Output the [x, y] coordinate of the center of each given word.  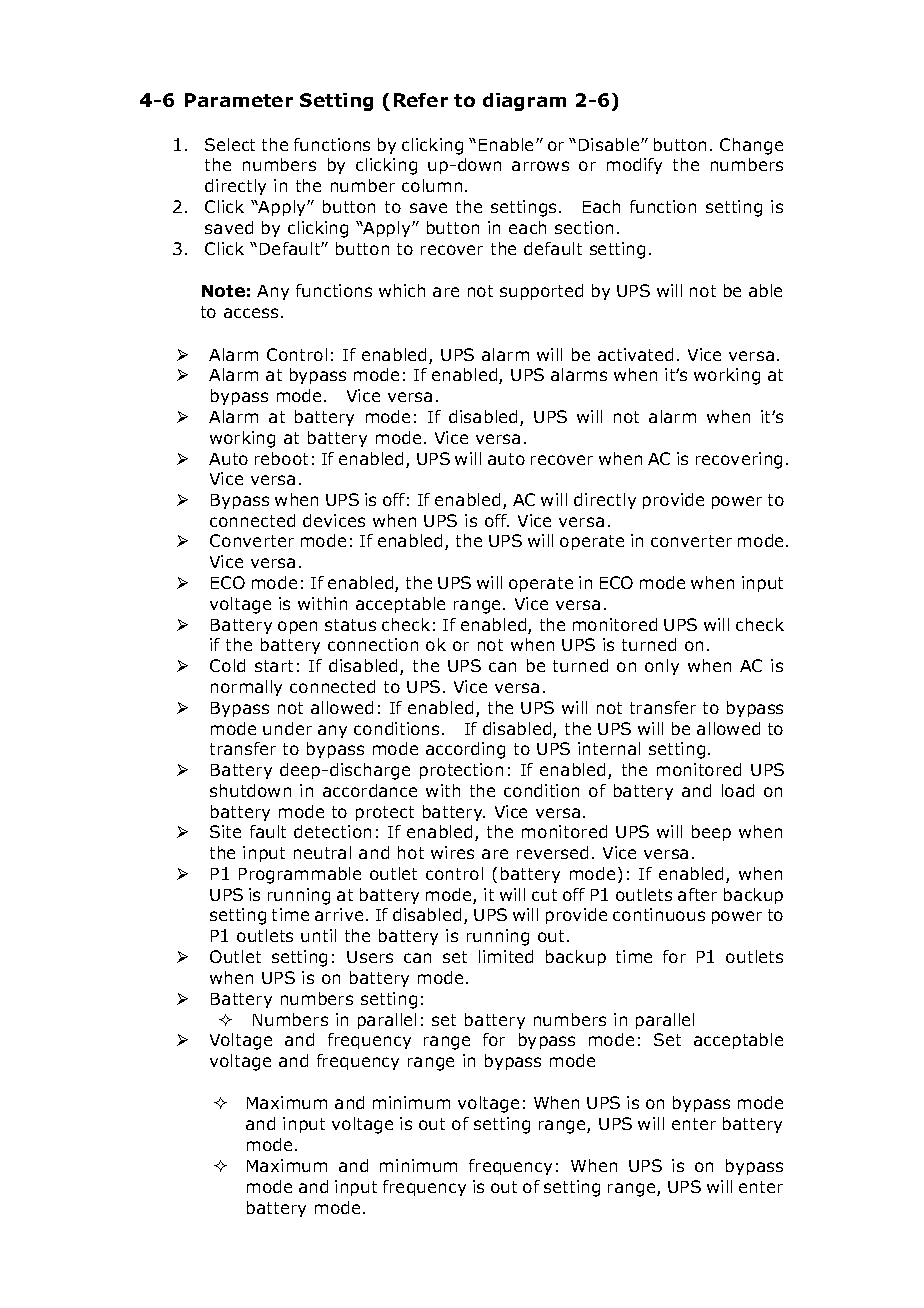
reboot [281, 458]
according [465, 750]
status [350, 625]
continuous [659, 914]
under [287, 728]
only [662, 667]
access [251, 313]
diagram [524, 102]
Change [751, 146]
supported [541, 292]
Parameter [239, 100]
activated [635, 354]
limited [506, 956]
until [318, 935]
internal [609, 748]
